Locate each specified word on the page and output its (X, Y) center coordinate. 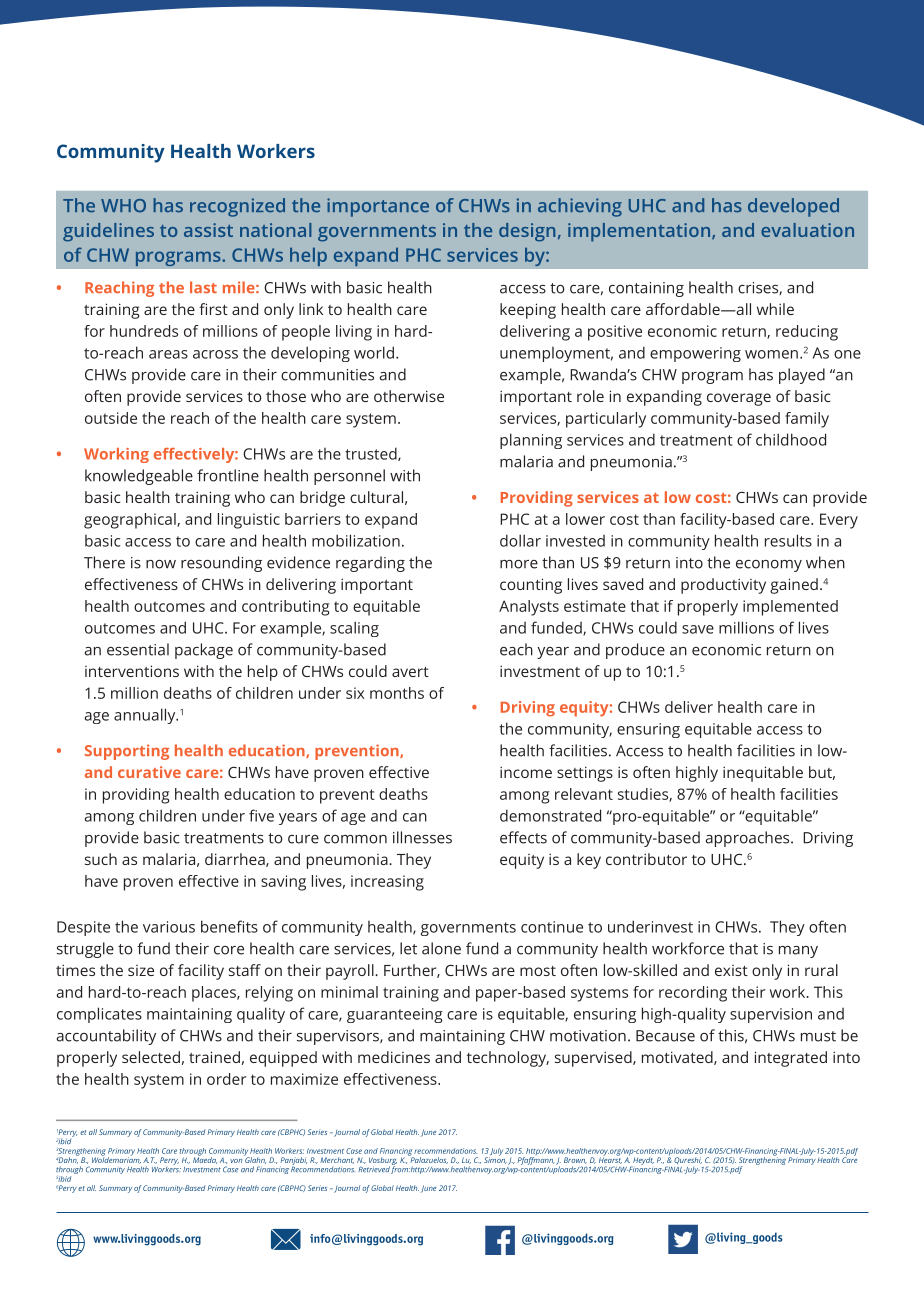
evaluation (807, 230)
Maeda (205, 1159)
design (527, 232)
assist (208, 230)
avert (410, 672)
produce (635, 651)
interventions (132, 671)
